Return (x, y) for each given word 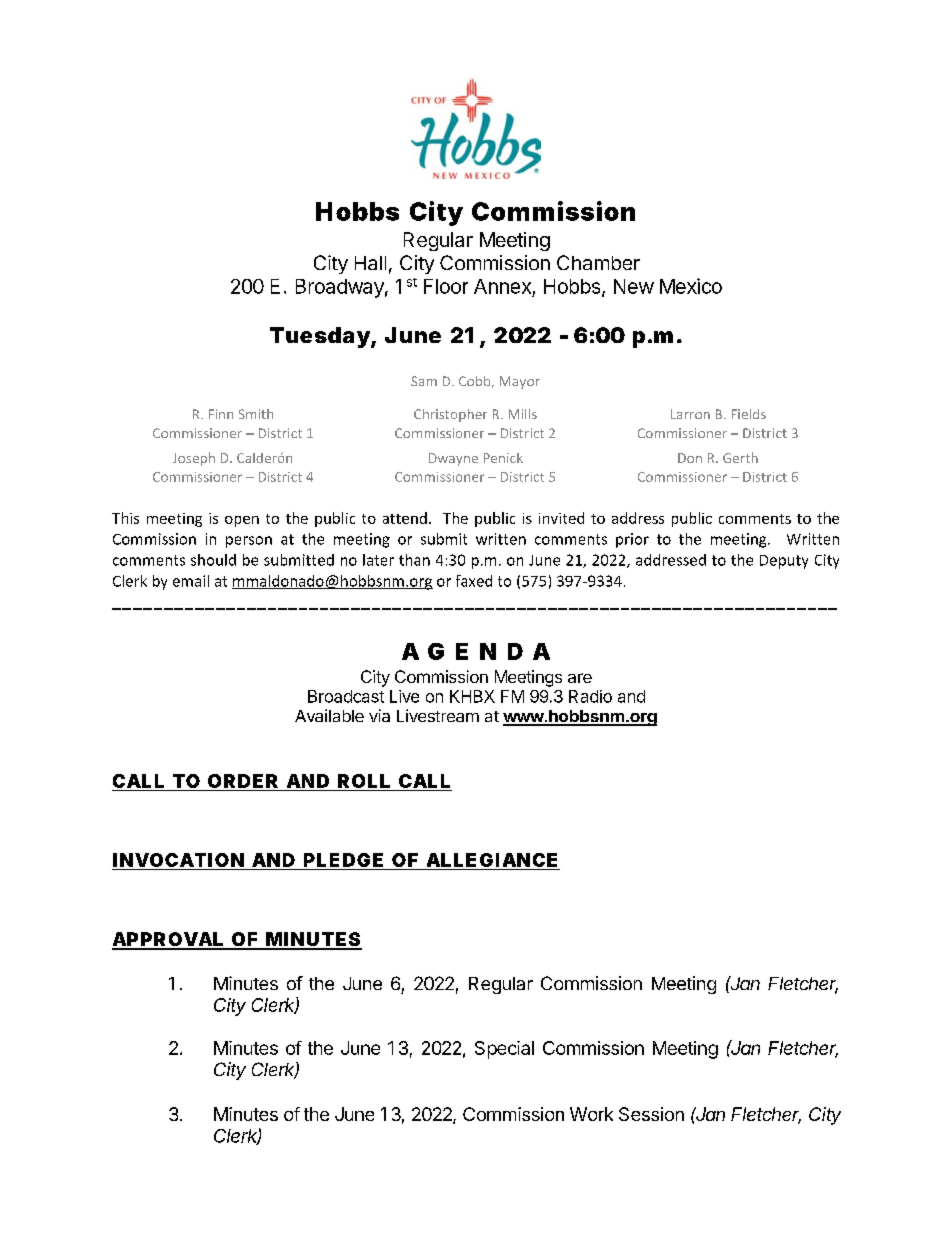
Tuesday (320, 337)
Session (651, 1114)
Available (329, 715)
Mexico (691, 286)
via (379, 715)
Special (504, 1050)
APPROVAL (168, 940)
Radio (590, 696)
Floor (446, 286)
